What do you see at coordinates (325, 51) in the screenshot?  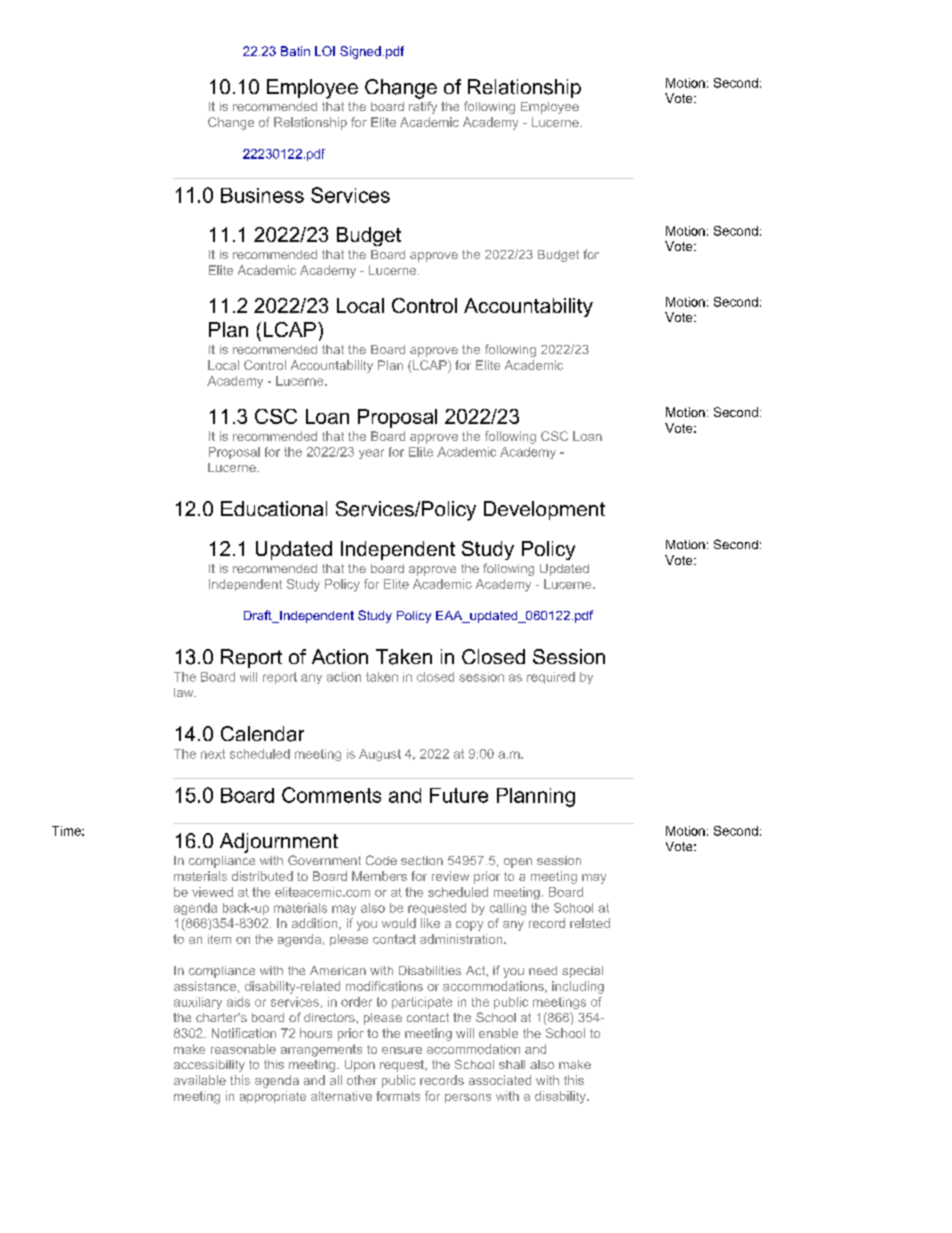 I see `LOI` at bounding box center [325, 51].
